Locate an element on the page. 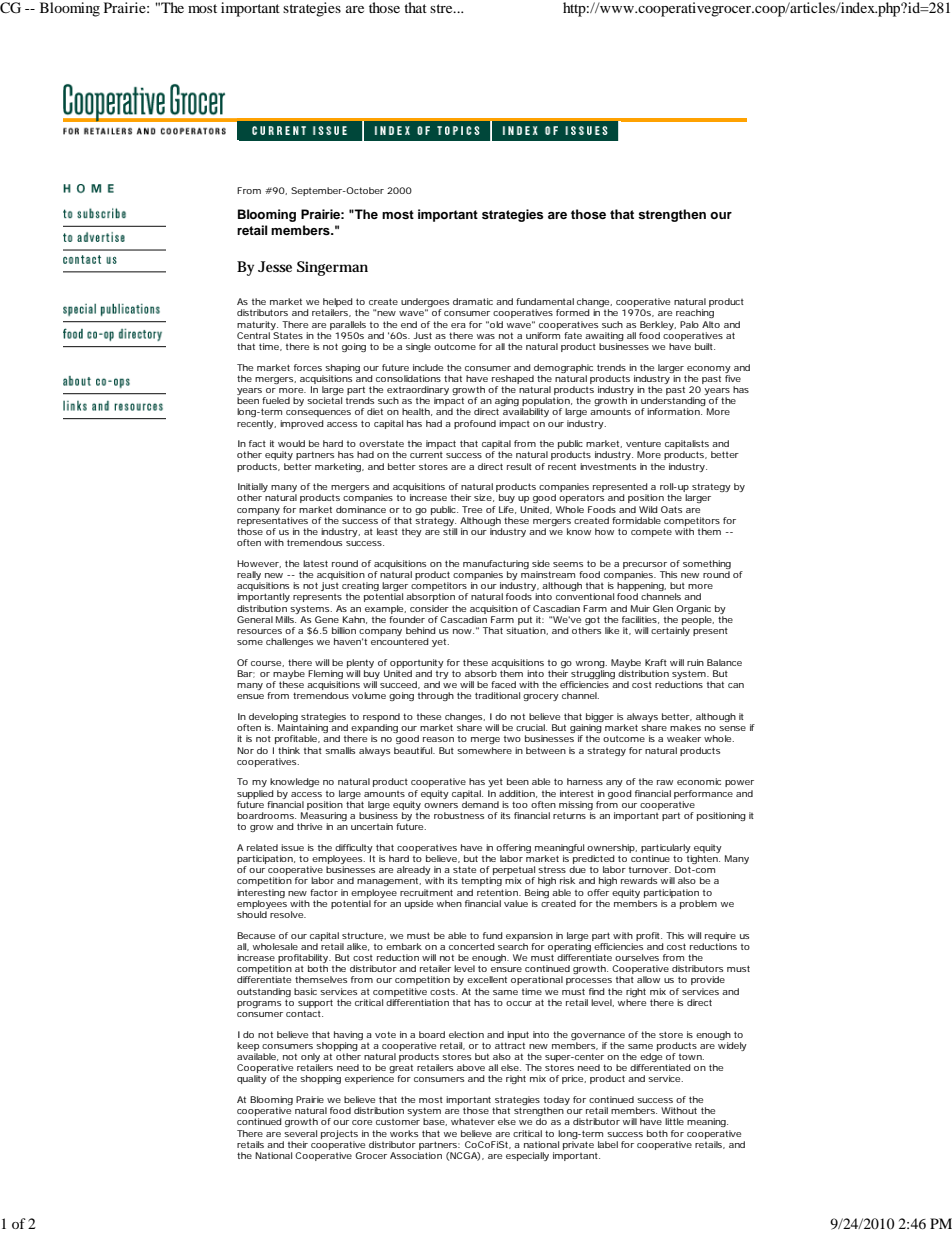 The width and height of the document is (952, 1233). Initially is located at coordinates (253, 489).
